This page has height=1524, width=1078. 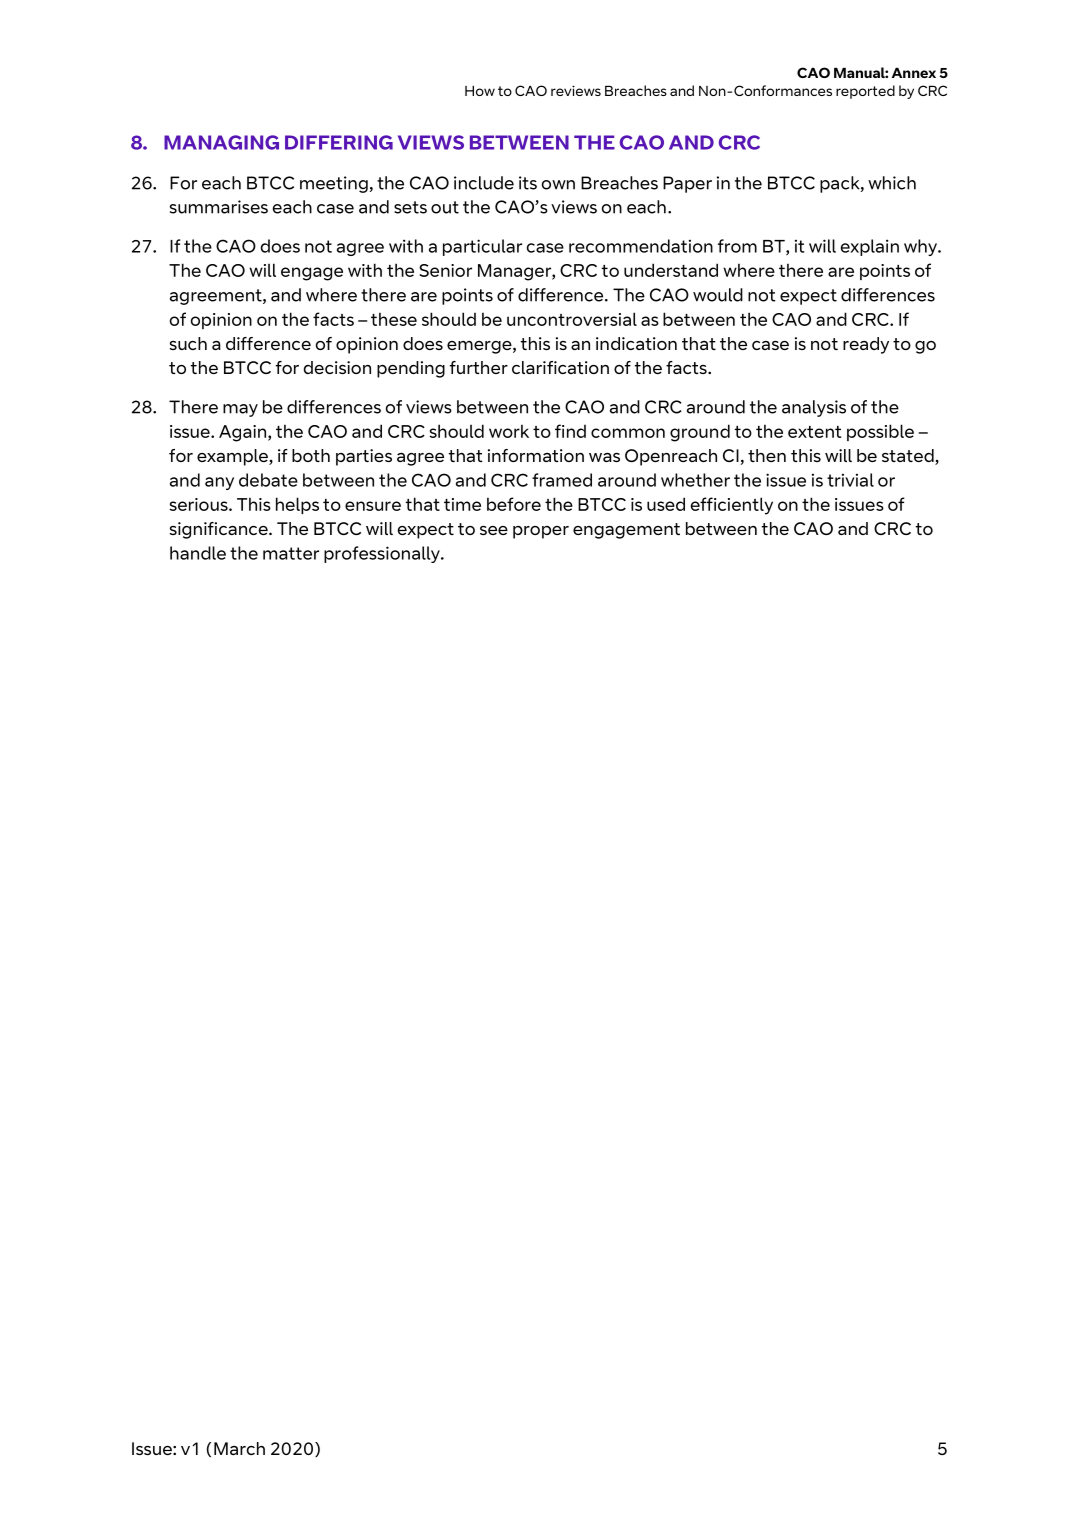 I want to click on reported, so click(x=865, y=92).
